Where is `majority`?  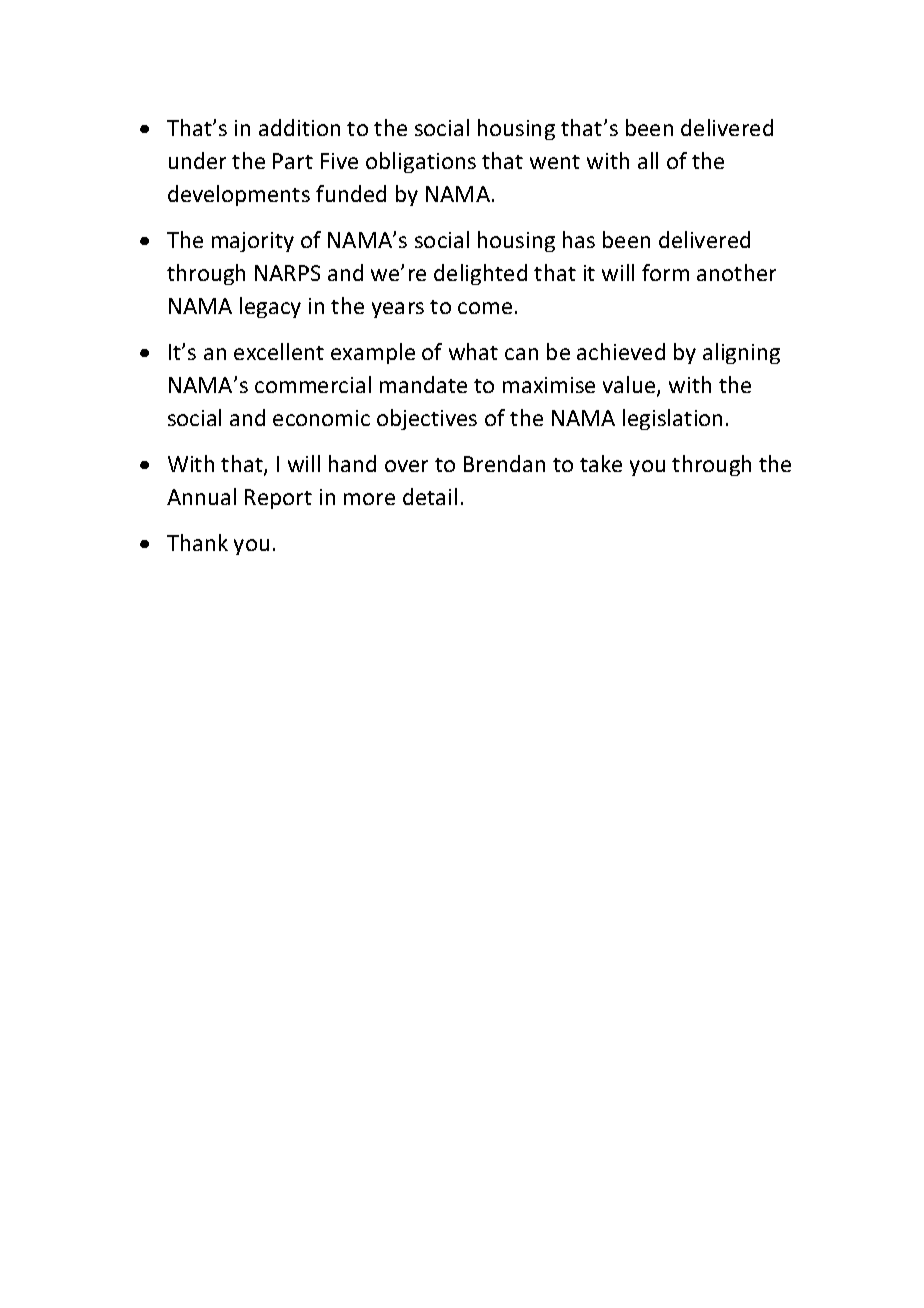 majority is located at coordinates (253, 242).
